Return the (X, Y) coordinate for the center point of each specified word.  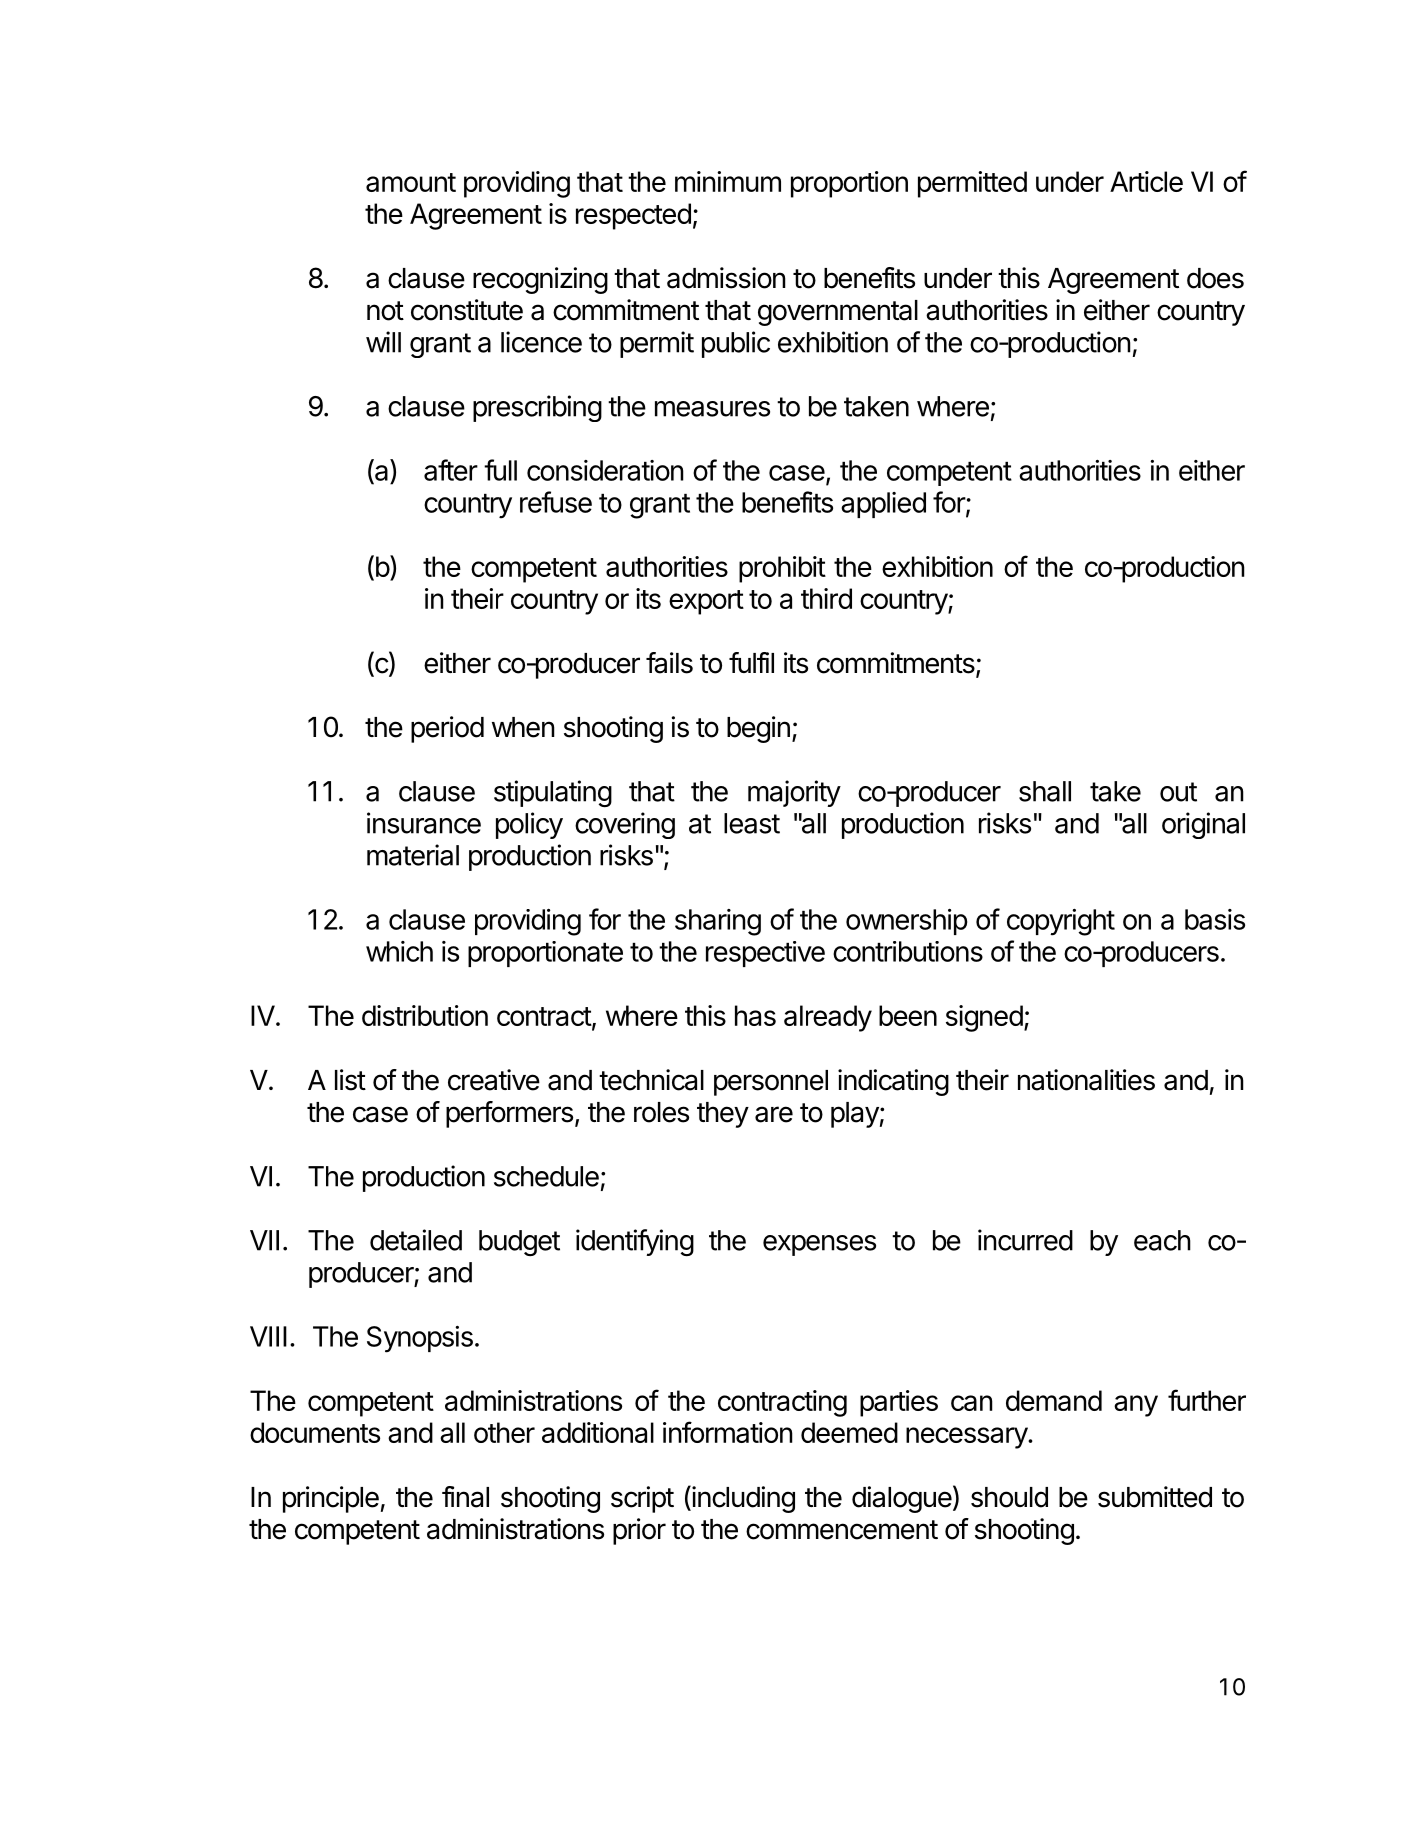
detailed (416, 1240)
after (451, 470)
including (742, 1499)
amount (411, 182)
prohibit (782, 569)
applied (883, 505)
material (413, 855)
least (752, 823)
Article (1146, 181)
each (1162, 1240)
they (723, 1115)
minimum (728, 181)
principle (331, 1499)
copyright (1061, 922)
